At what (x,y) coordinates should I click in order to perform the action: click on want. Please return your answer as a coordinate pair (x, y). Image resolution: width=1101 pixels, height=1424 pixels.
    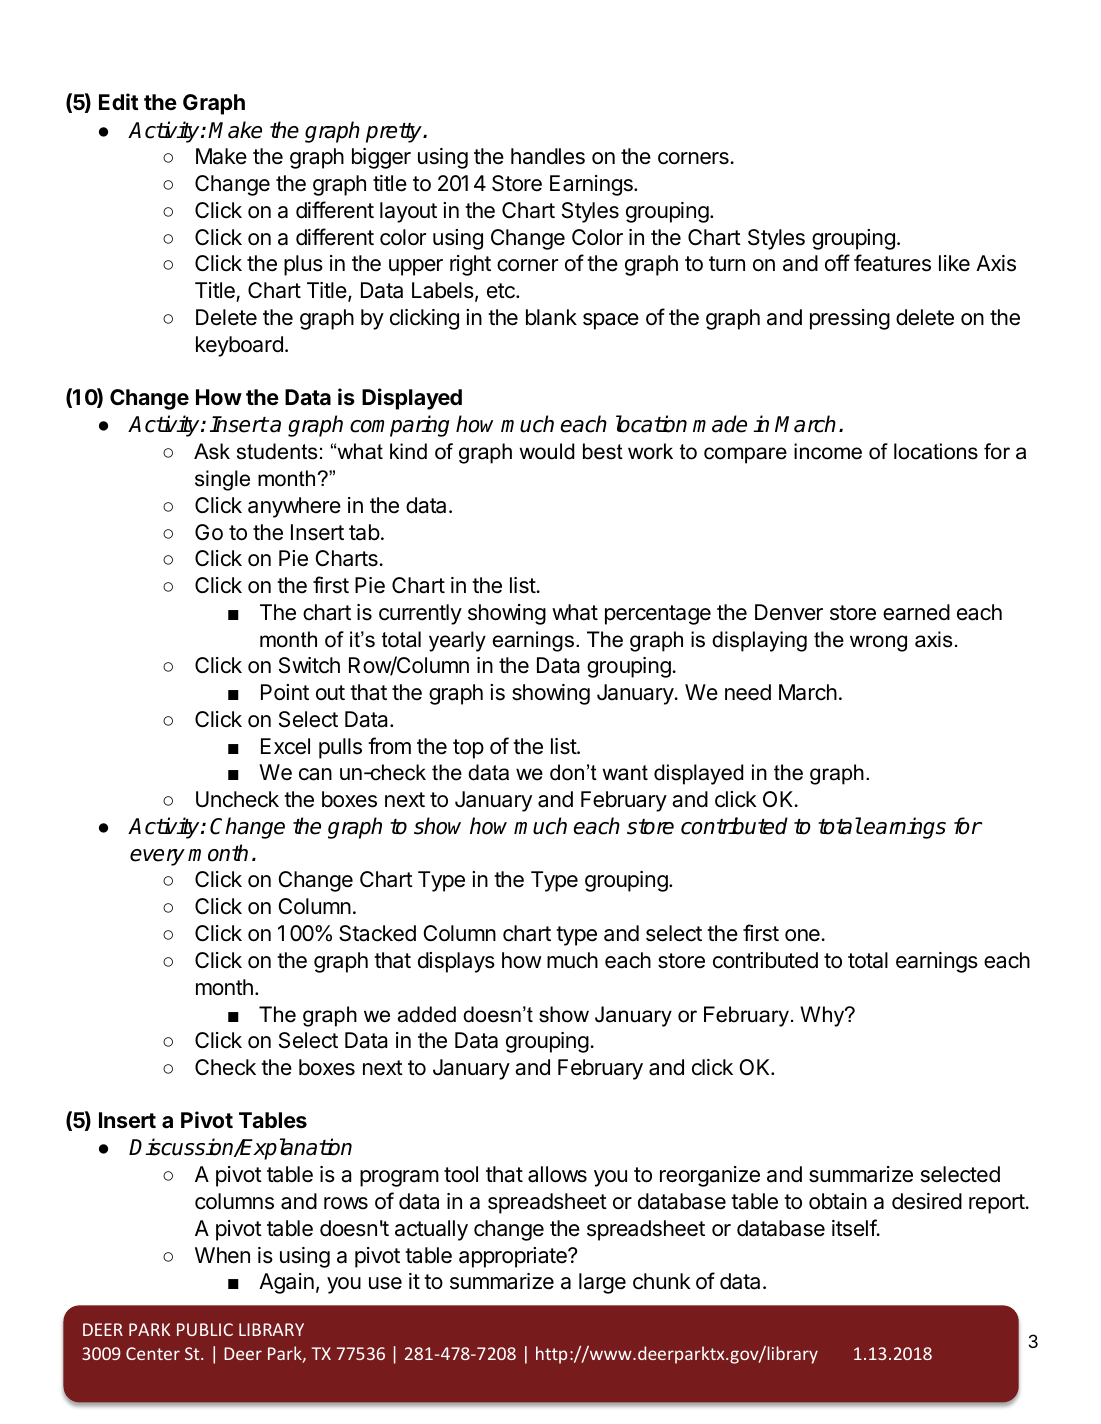
    Looking at the image, I should click on (625, 773).
